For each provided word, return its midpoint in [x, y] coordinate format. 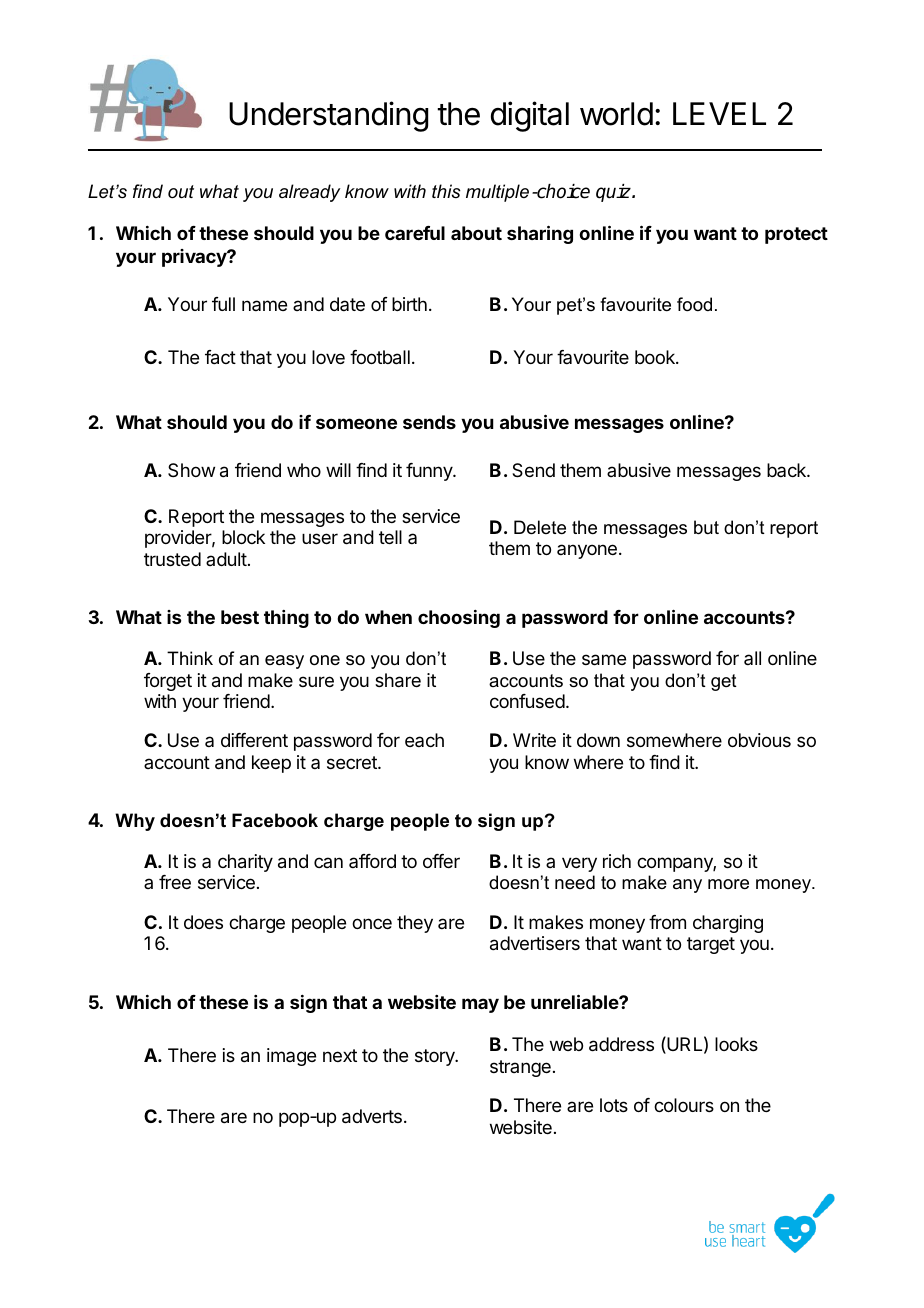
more [728, 884]
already [309, 193]
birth [409, 304]
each [424, 740]
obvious [759, 740]
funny [430, 472]
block [243, 537]
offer [441, 861]
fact [220, 357]
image [291, 1057]
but [706, 527]
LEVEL [719, 113]
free [175, 882]
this [446, 191]
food [694, 304]
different [254, 740]
